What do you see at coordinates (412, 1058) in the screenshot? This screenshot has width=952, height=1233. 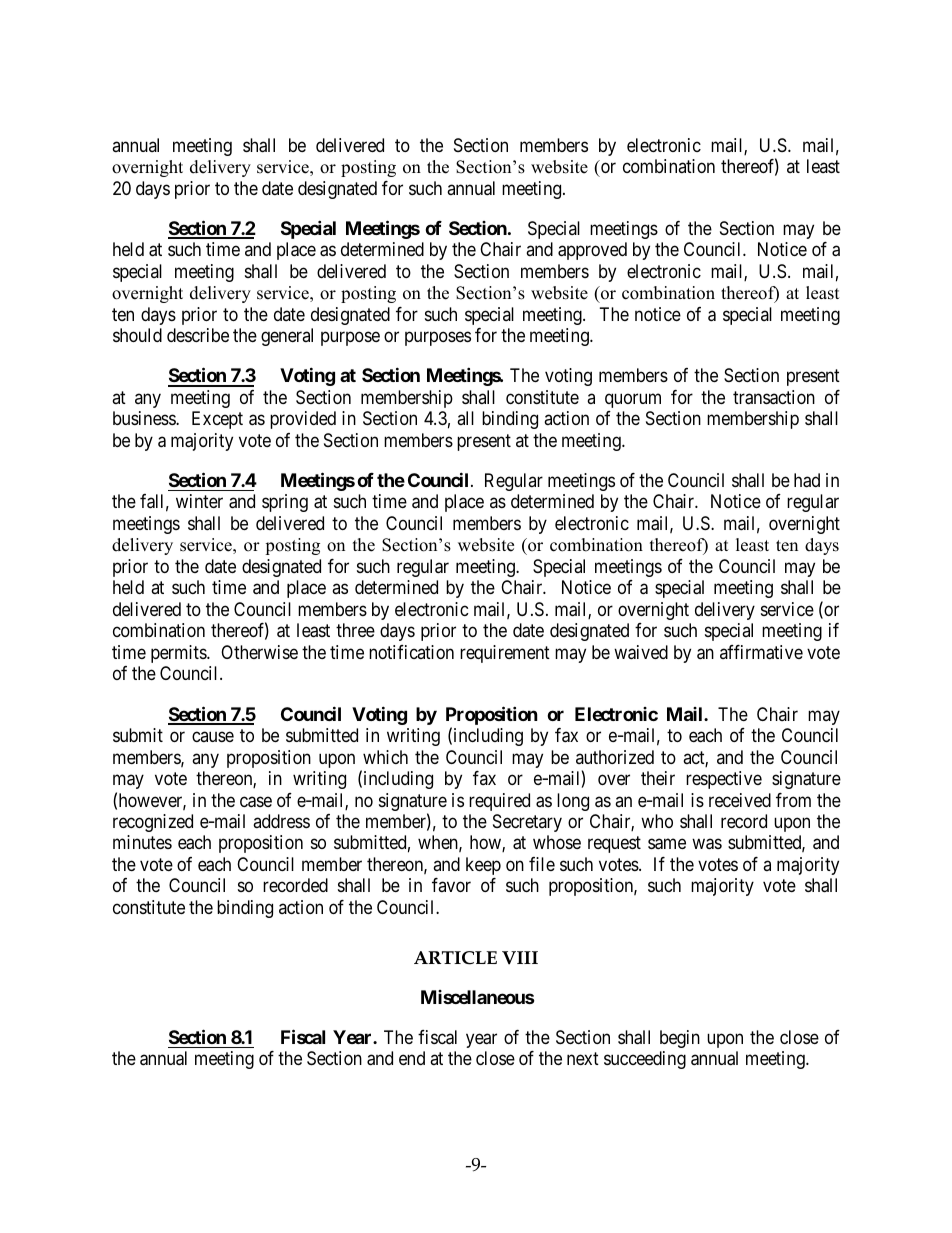 I see `end` at bounding box center [412, 1058].
